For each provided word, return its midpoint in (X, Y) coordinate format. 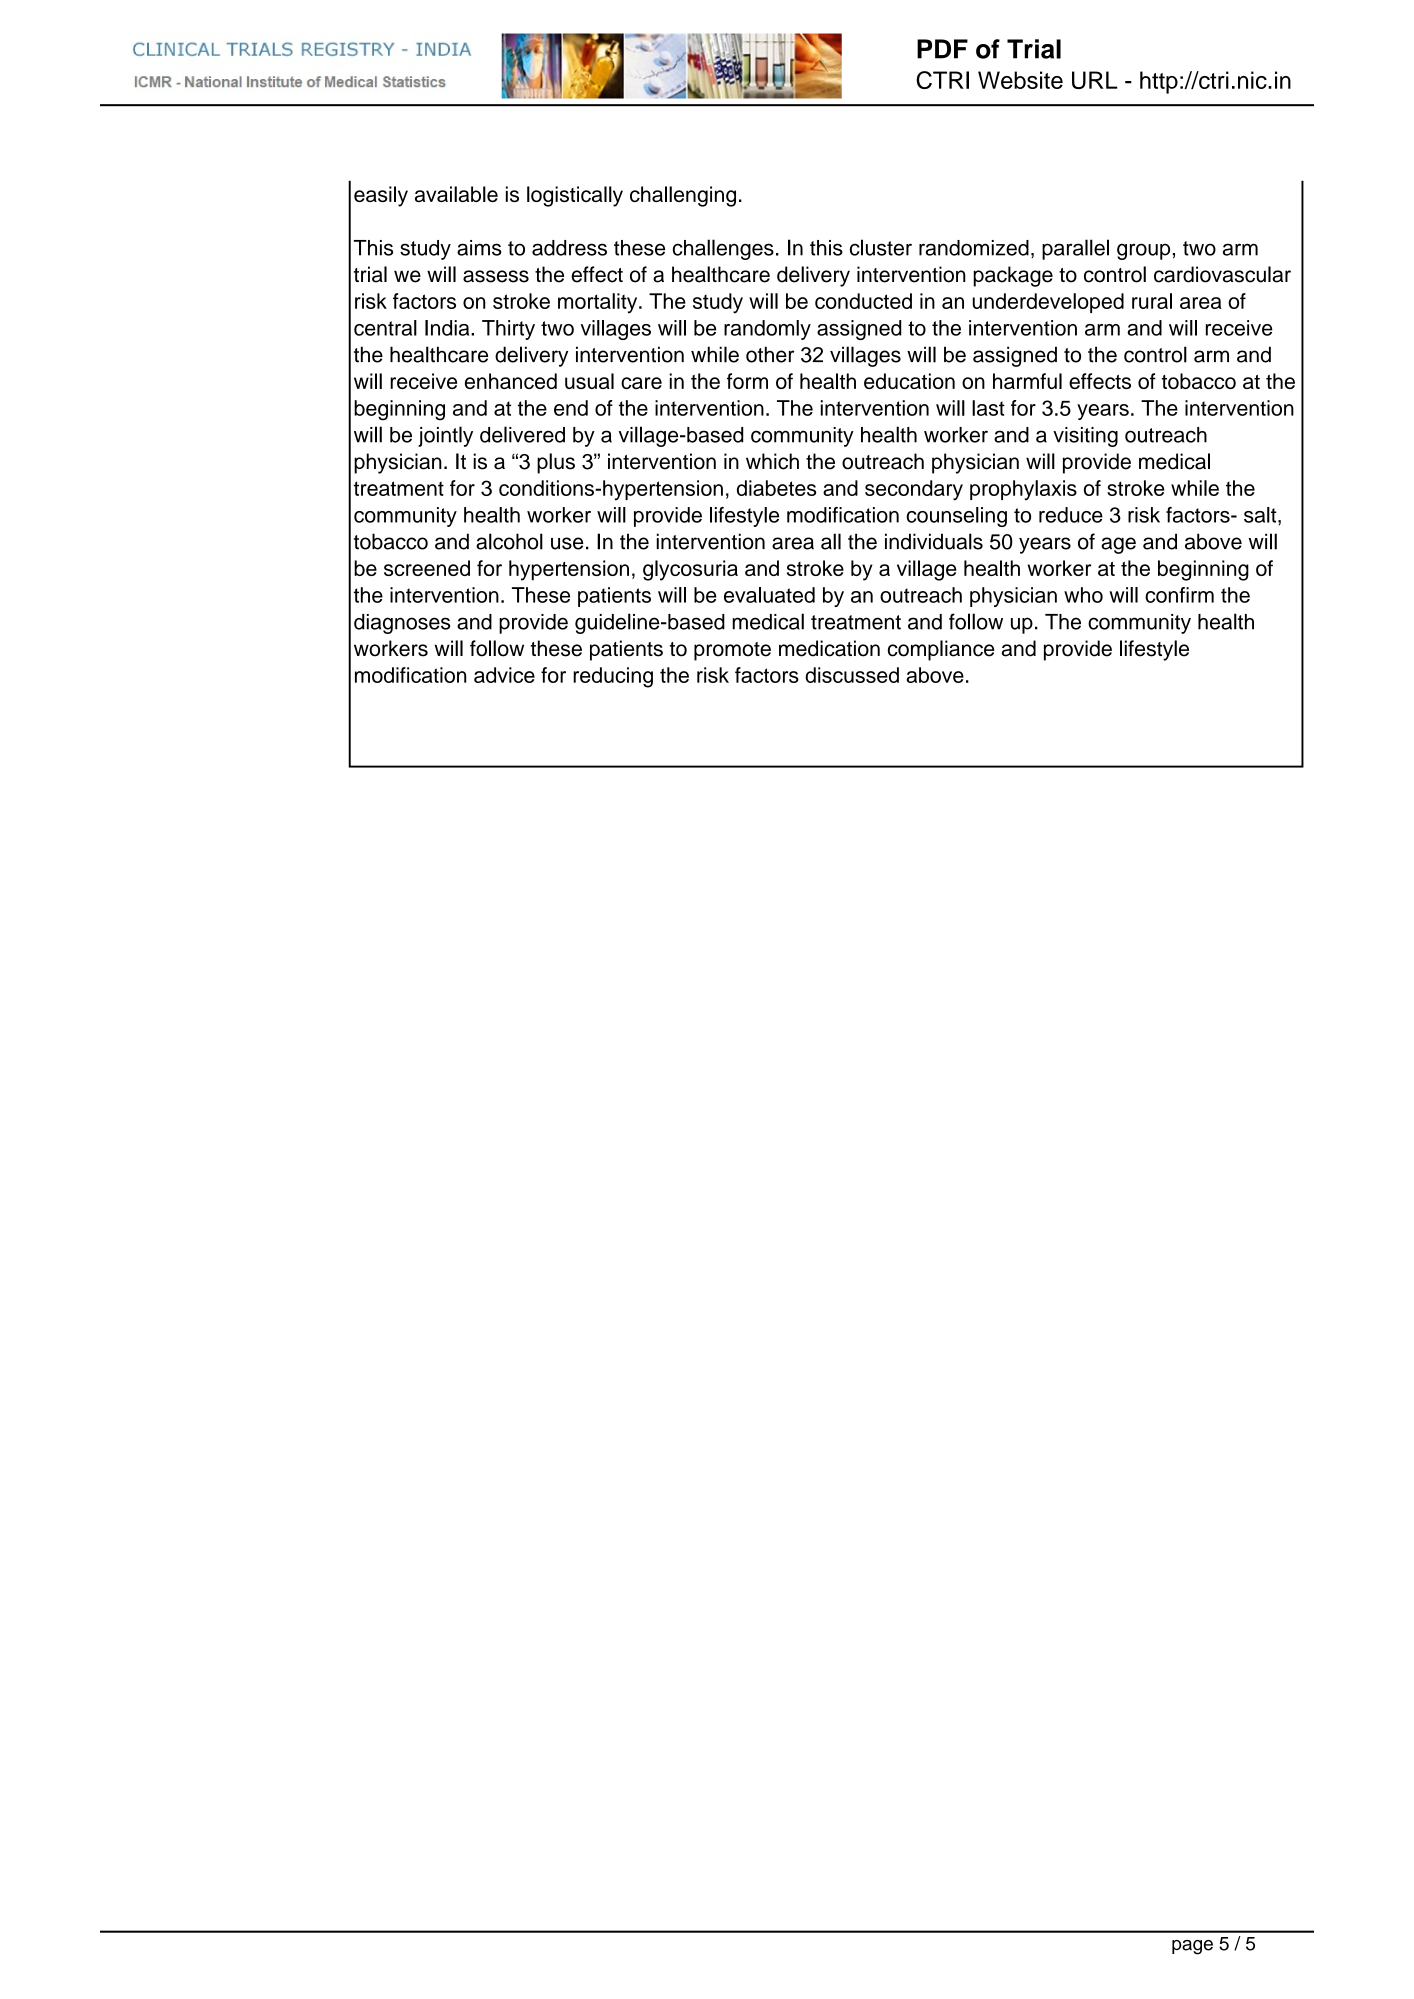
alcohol (509, 541)
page (1192, 1947)
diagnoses (402, 624)
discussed (852, 675)
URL (1095, 80)
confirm (1179, 595)
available (456, 194)
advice (504, 675)
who (1083, 595)
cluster (881, 247)
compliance (941, 650)
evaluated (769, 595)
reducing (613, 677)
